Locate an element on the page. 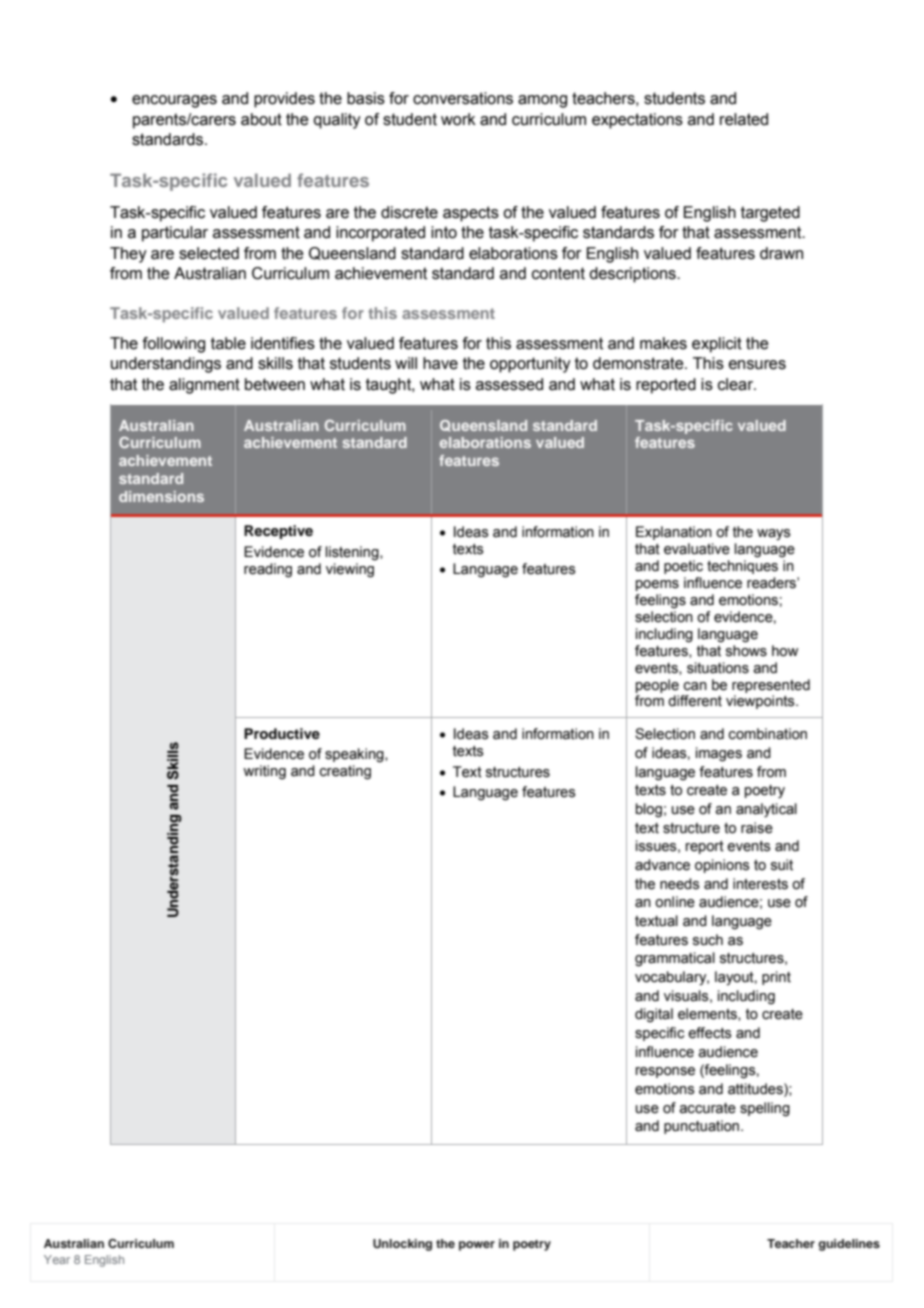 The image size is (924, 1308). speaking is located at coordinates (355, 755).
